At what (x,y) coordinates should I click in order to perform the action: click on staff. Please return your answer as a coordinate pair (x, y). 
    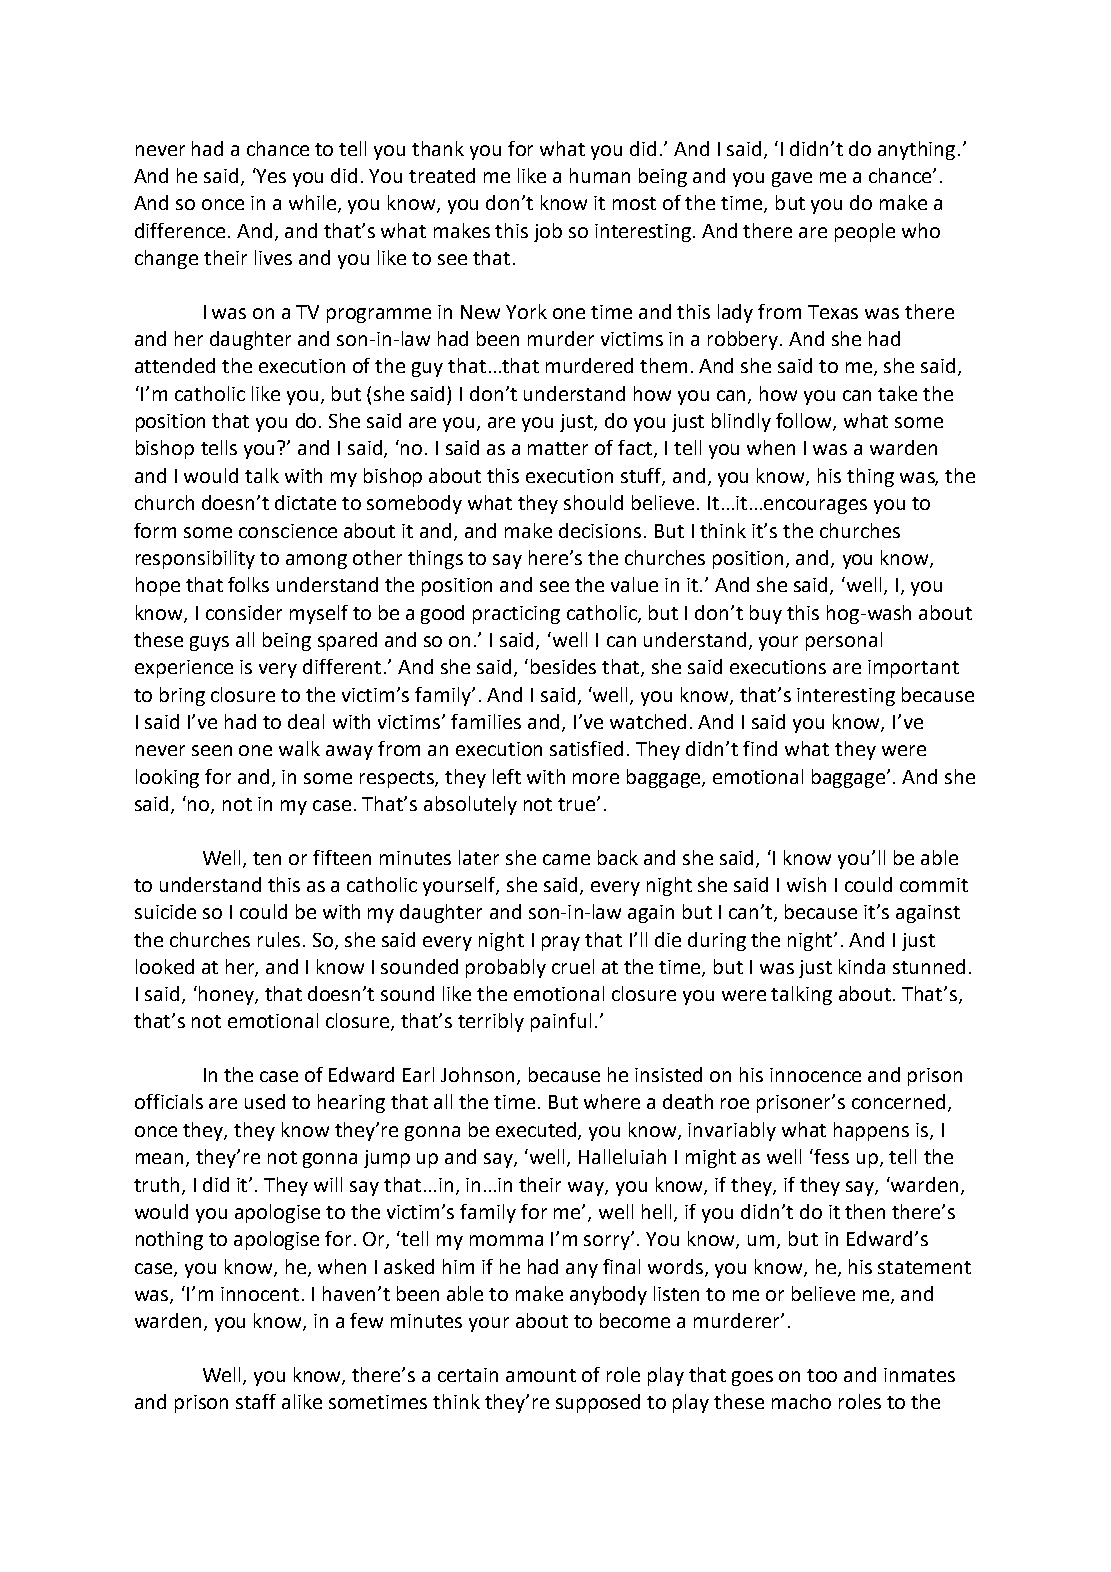
    Looking at the image, I should click on (256, 1401).
